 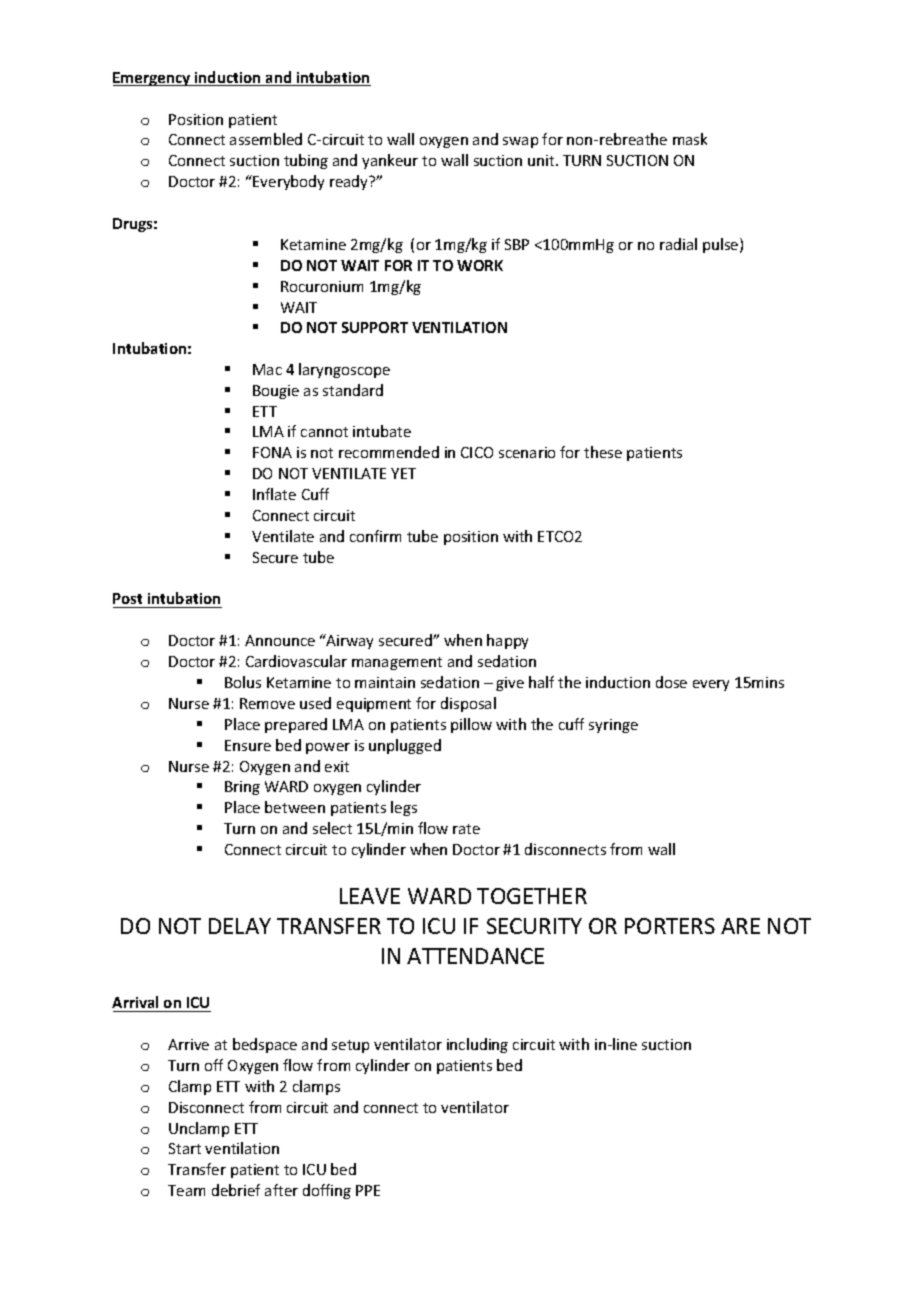 What do you see at coordinates (185, 1148) in the screenshot?
I see `Start` at bounding box center [185, 1148].
